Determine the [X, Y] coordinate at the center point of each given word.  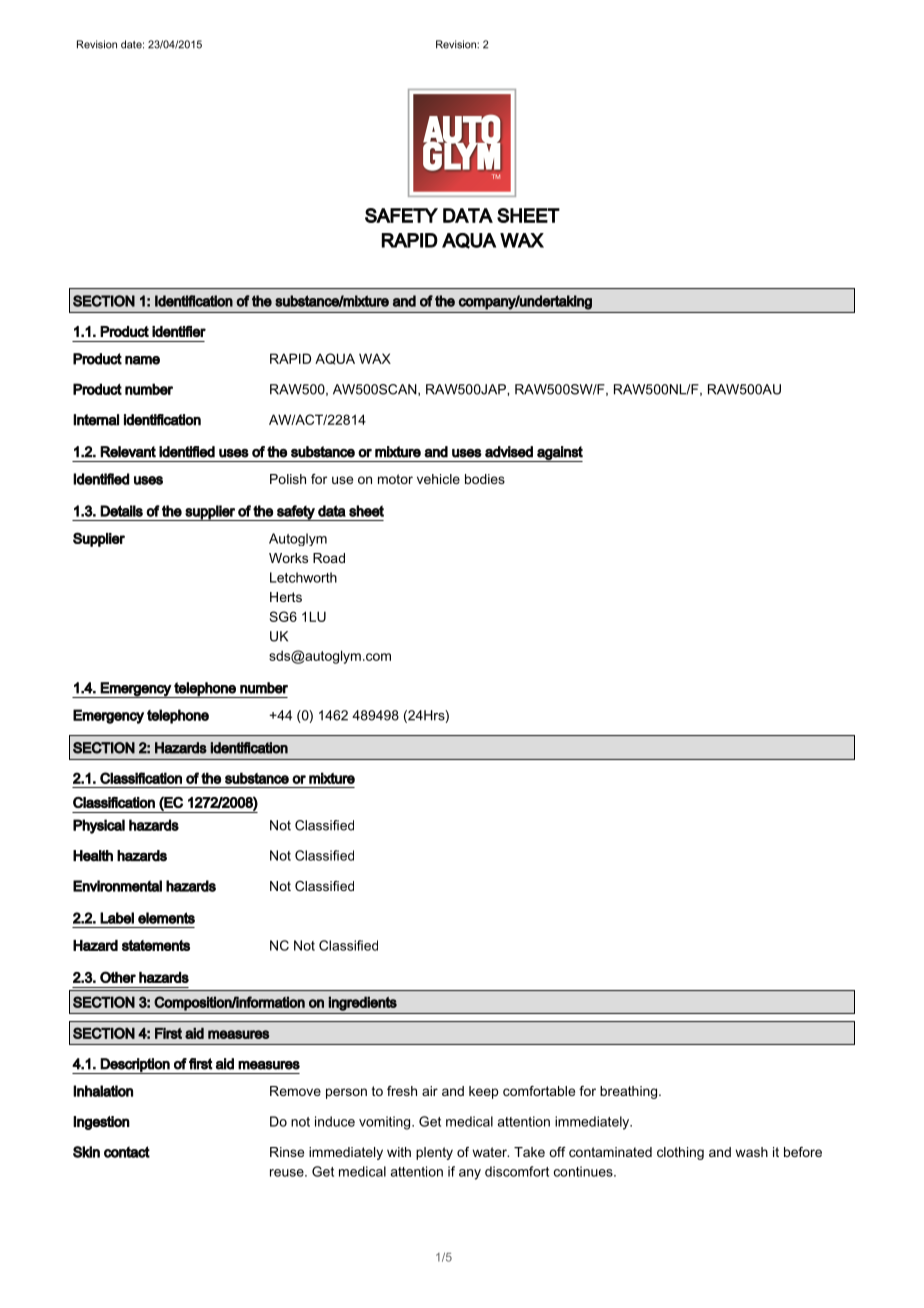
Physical [99, 826]
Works [288, 558]
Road [329, 558]
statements [156, 945]
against [559, 454]
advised [509, 452]
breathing [630, 1092]
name [142, 360]
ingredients [362, 1003]
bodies [485, 479]
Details [121, 511]
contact [127, 1152]
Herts [286, 597]
